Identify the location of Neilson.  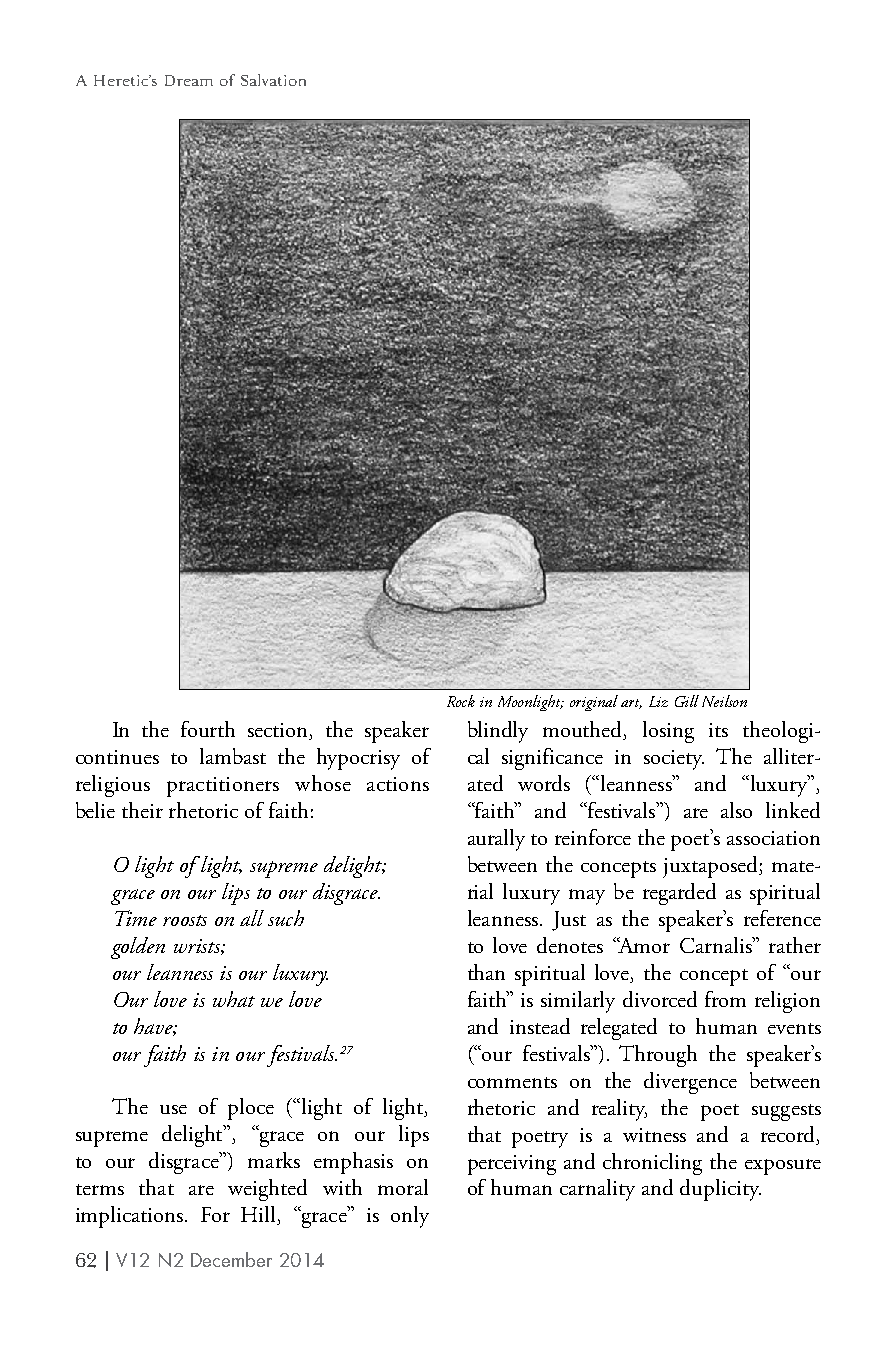
(724, 701).
